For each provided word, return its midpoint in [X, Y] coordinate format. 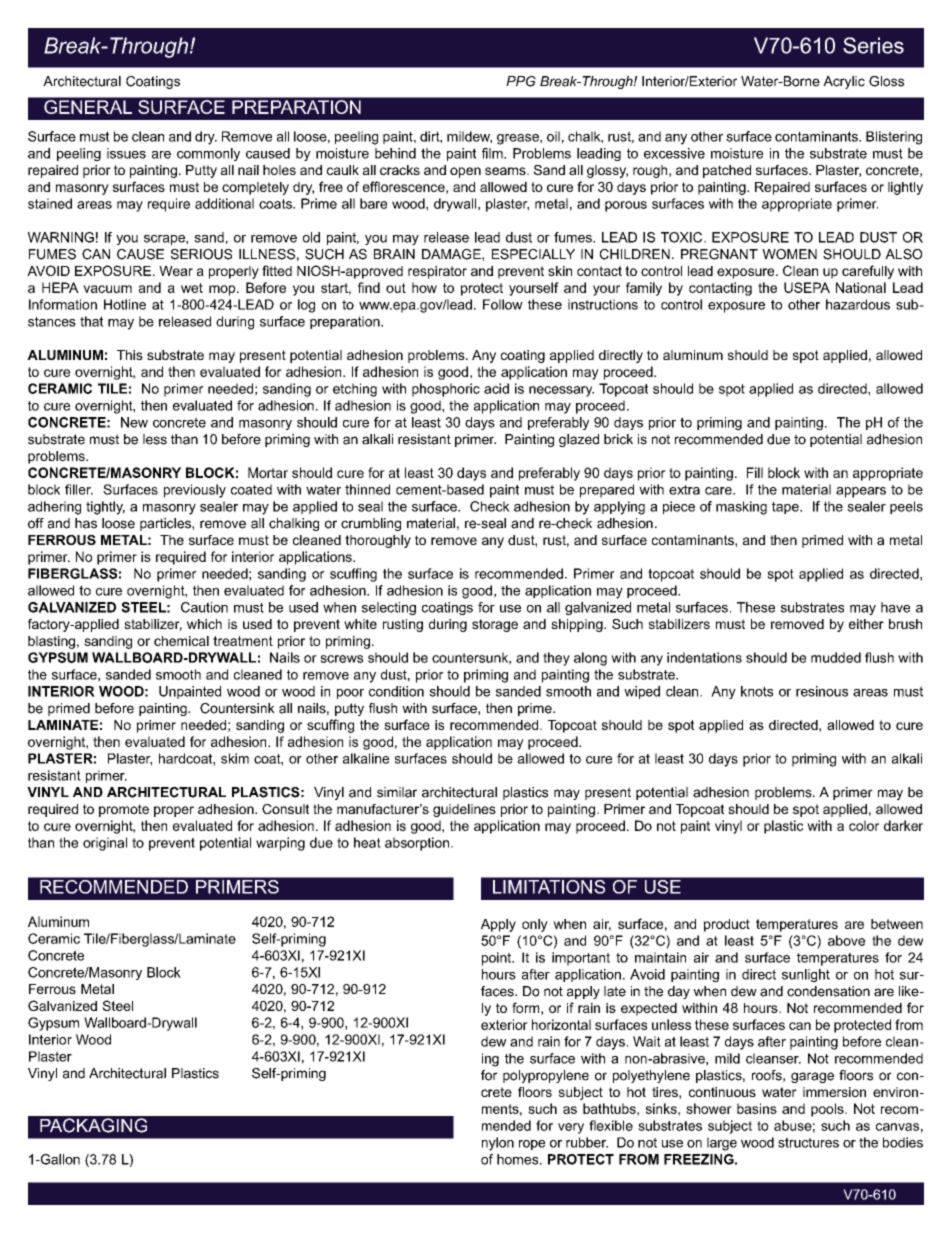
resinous [822, 691]
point [498, 959]
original [105, 844]
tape [786, 508]
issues [126, 153]
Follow [503, 304]
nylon [498, 1144]
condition [396, 691]
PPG [521, 81]
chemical [181, 641]
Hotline [125, 304]
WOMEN [789, 254]
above [846, 940]
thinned [367, 489]
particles [166, 524]
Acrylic [844, 82]
